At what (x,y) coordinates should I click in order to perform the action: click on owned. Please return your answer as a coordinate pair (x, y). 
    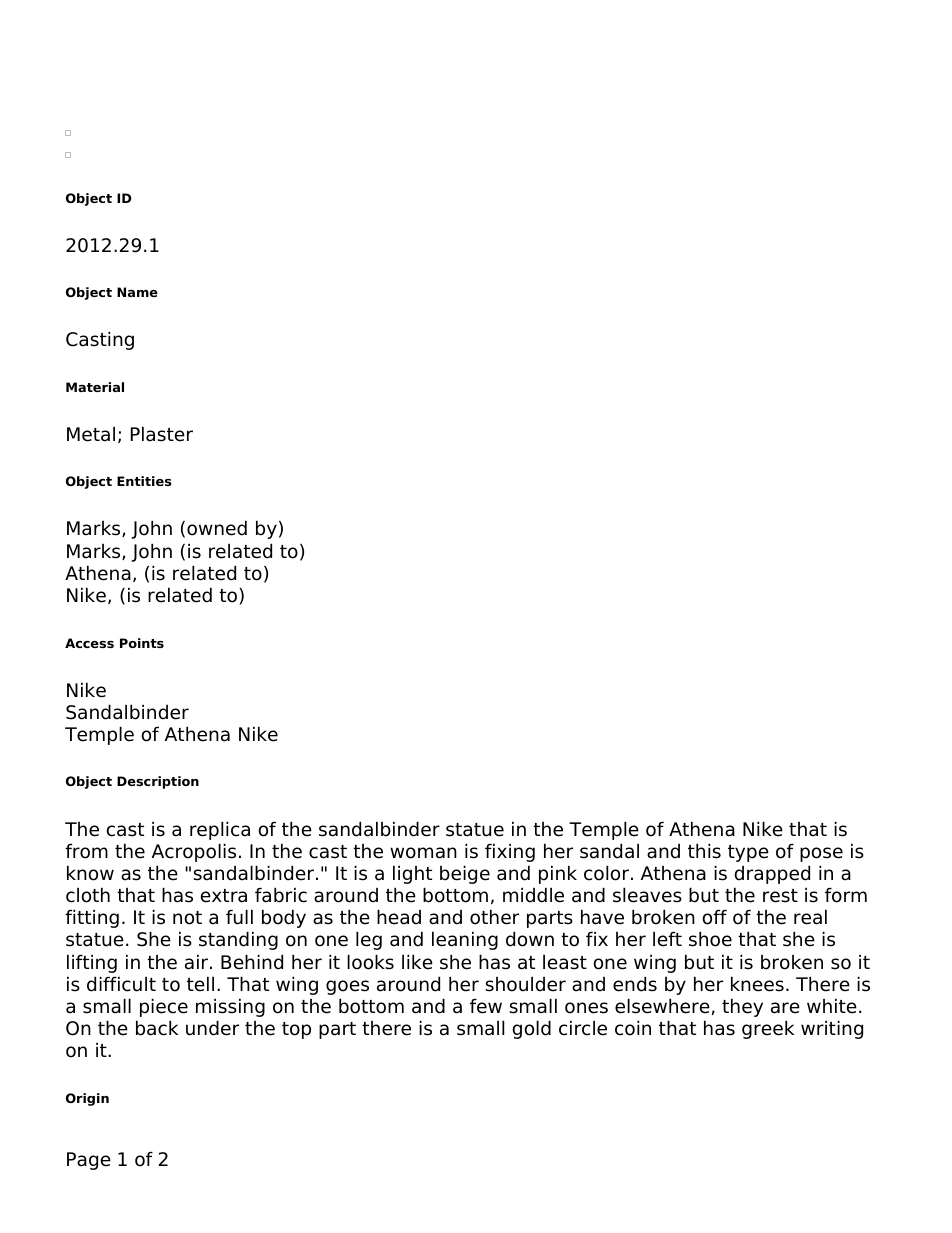
    Looking at the image, I should click on (217, 528).
